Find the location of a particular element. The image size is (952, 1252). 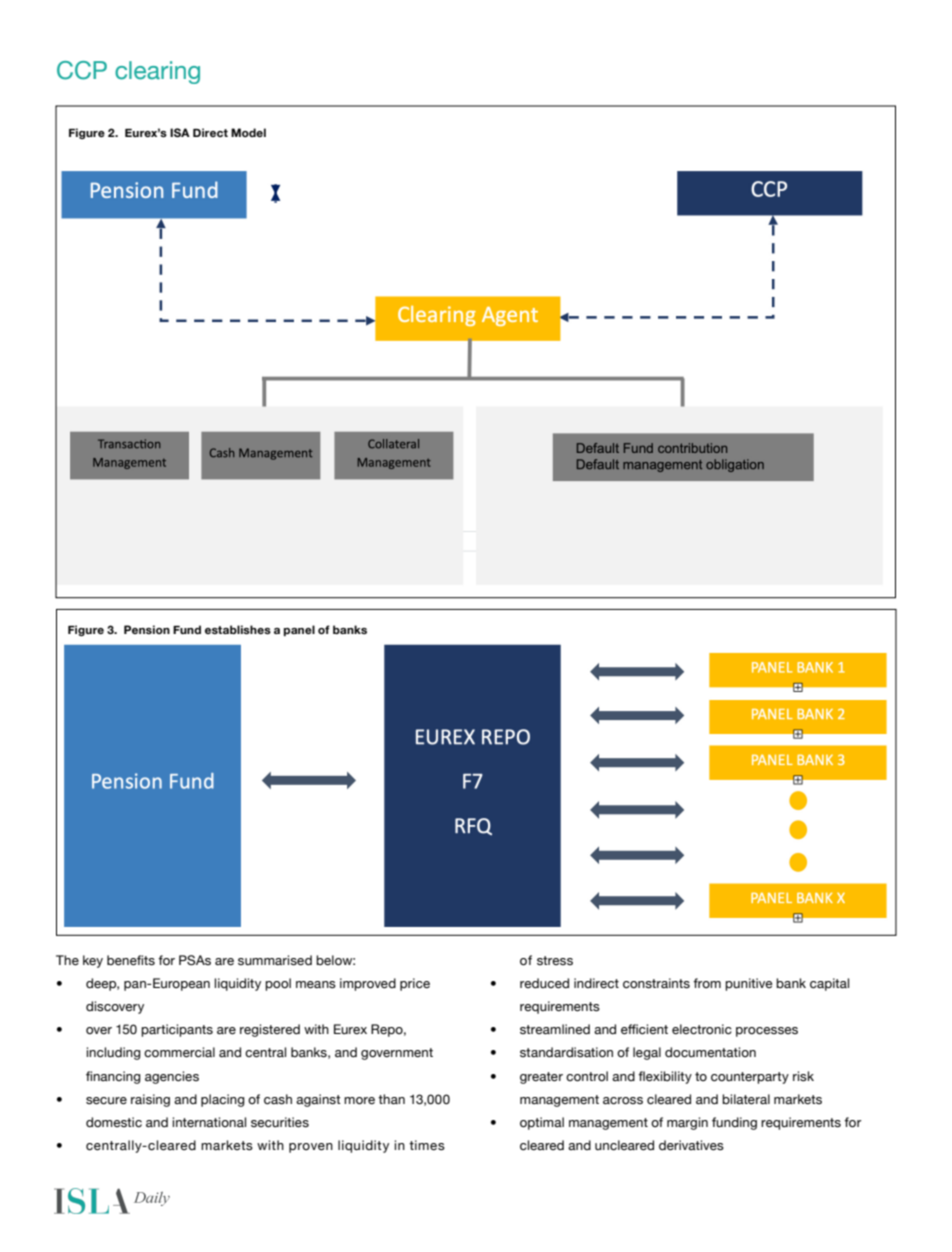

establishes is located at coordinates (238, 629).
